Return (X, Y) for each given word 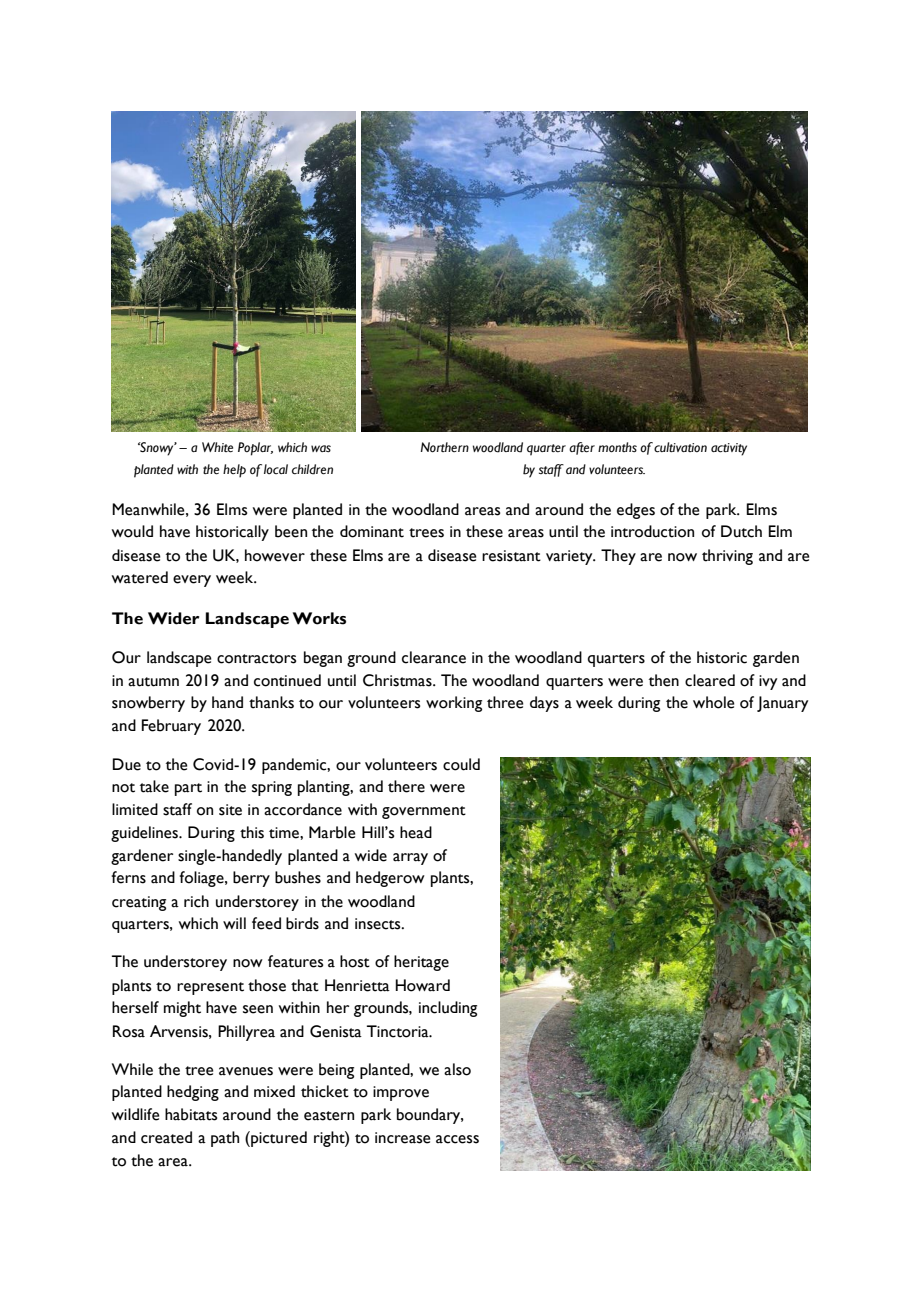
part (188, 789)
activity (729, 449)
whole (713, 702)
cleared (710, 680)
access (457, 1139)
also (457, 1069)
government (424, 812)
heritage (421, 963)
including (448, 1009)
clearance (434, 657)
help (234, 471)
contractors (256, 659)
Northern (445, 447)
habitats (191, 1114)
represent (210, 988)
